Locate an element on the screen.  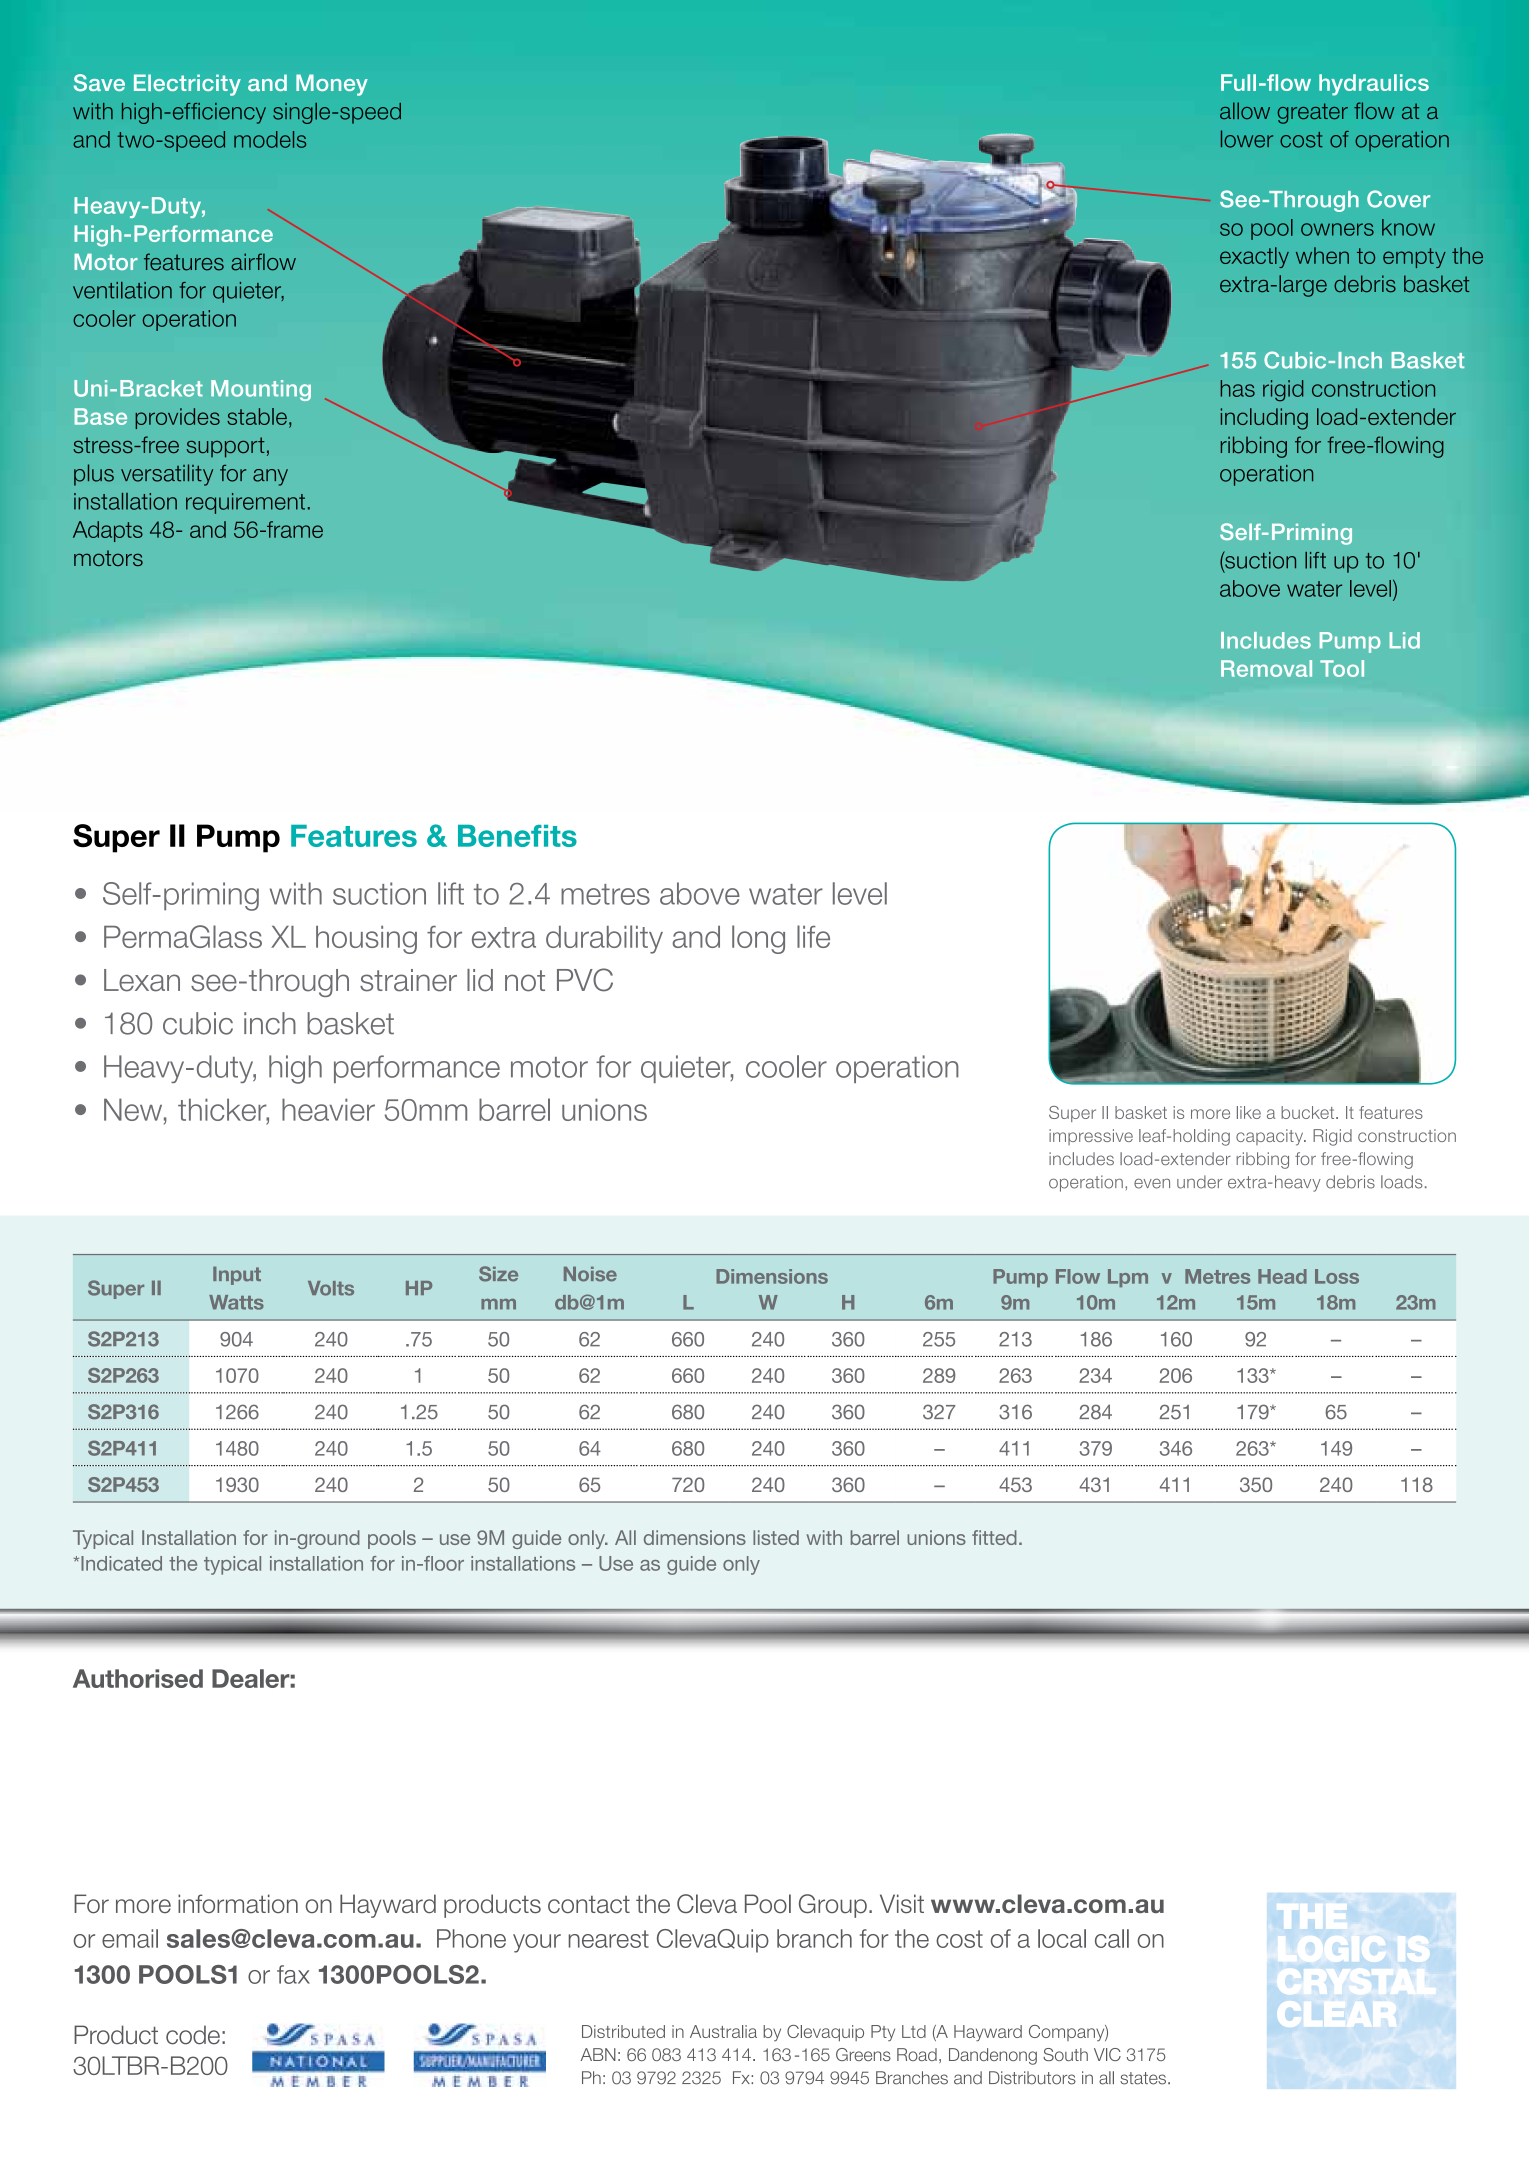
Removal is located at coordinates (1266, 668).
